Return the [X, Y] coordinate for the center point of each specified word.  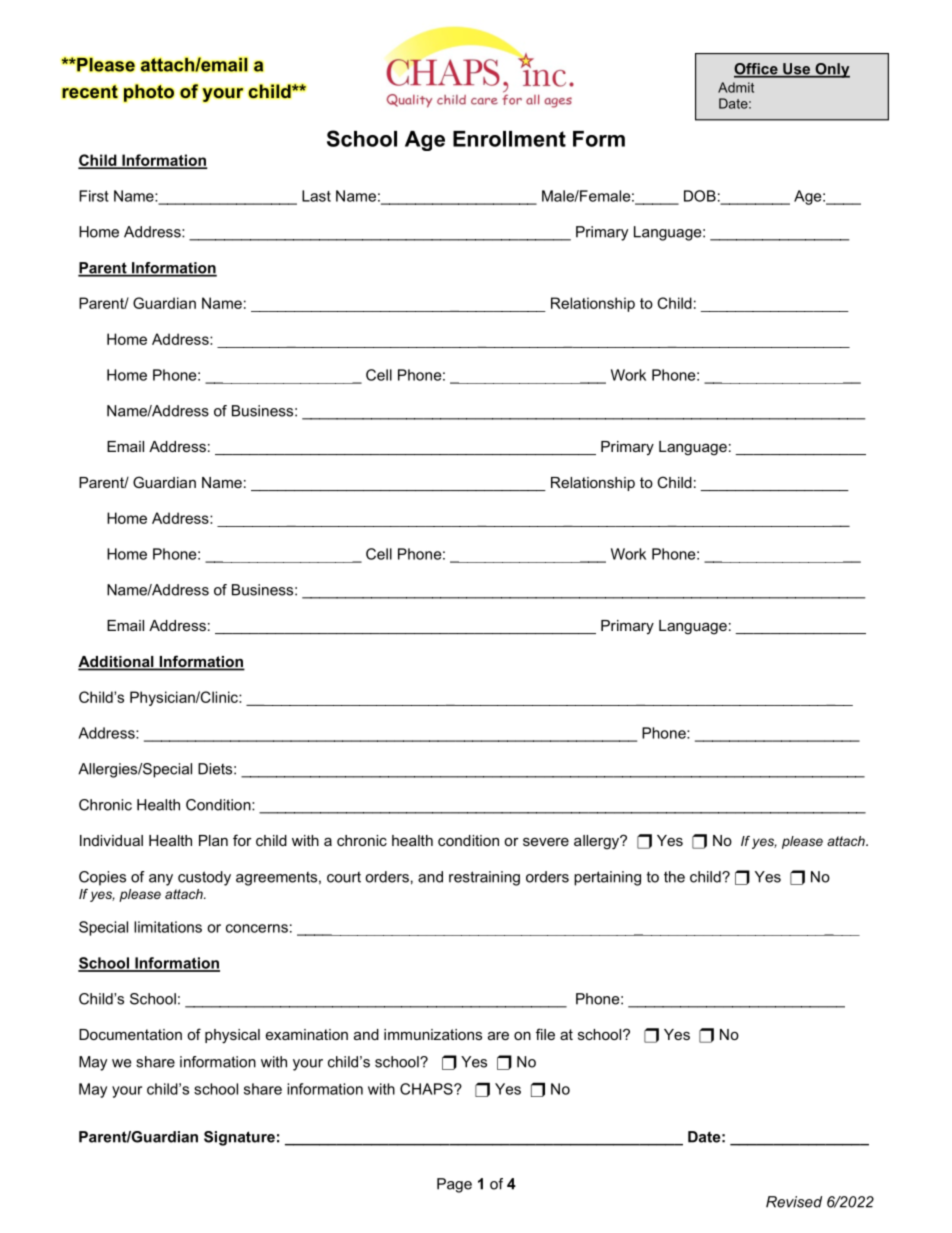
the [674, 877]
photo [149, 93]
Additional [117, 663]
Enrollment [509, 139]
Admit [736, 87]
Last [316, 196]
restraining [484, 878]
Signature [239, 1138]
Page [454, 1185]
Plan [213, 840]
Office [757, 70]
